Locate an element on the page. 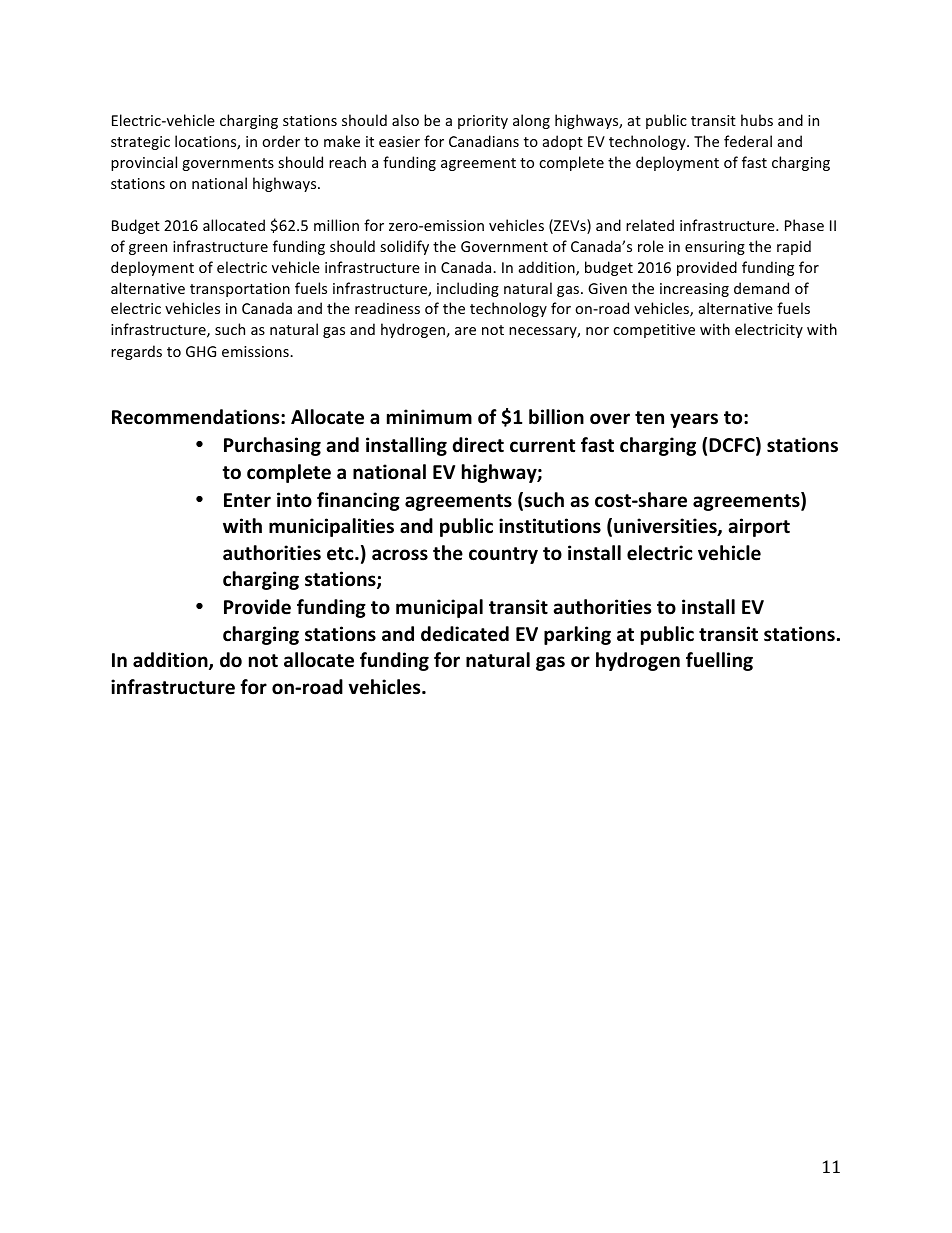 This document has height=1233, width=952. Canadians is located at coordinates (484, 141).
